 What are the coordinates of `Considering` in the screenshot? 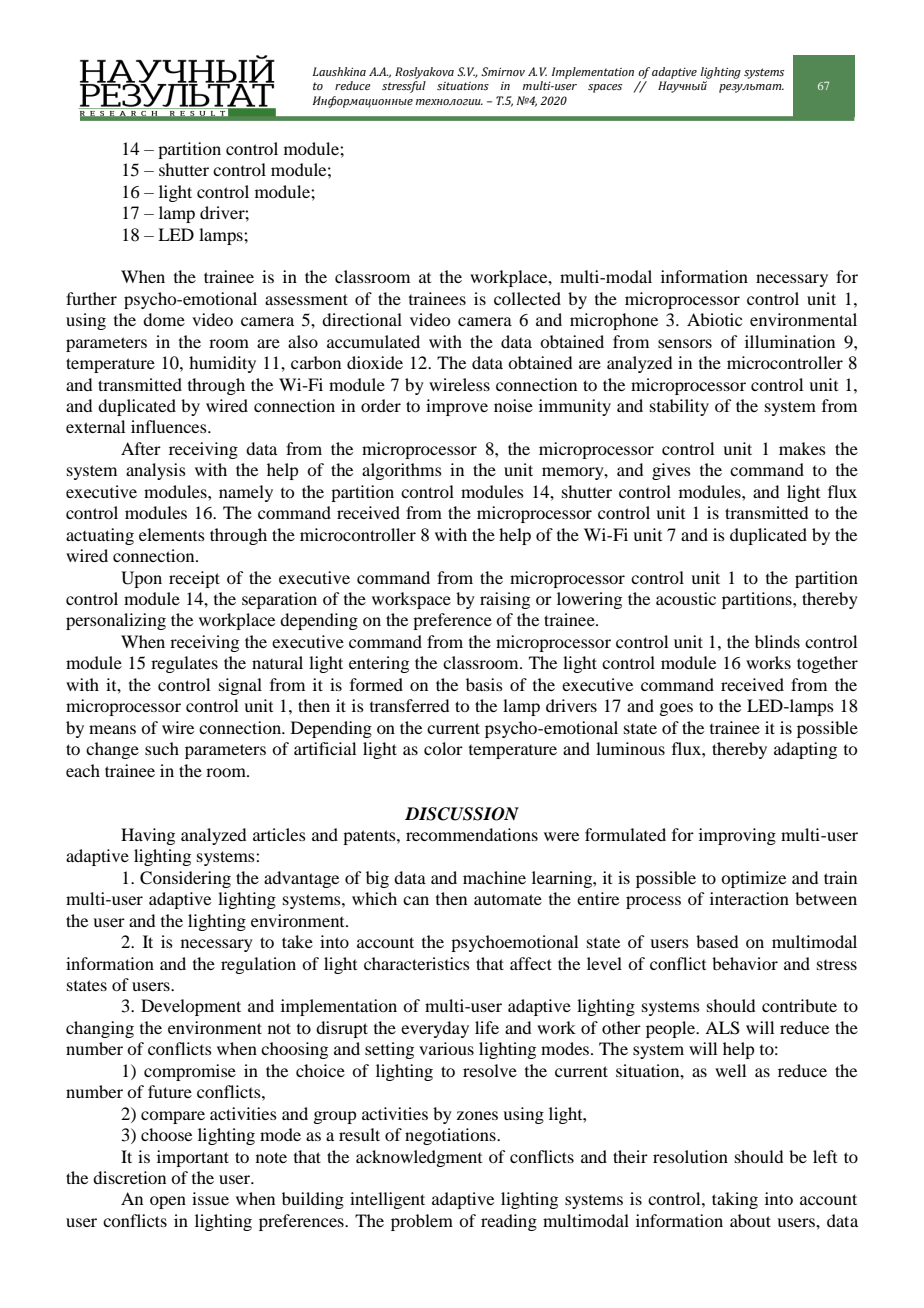 It's located at (185, 879).
